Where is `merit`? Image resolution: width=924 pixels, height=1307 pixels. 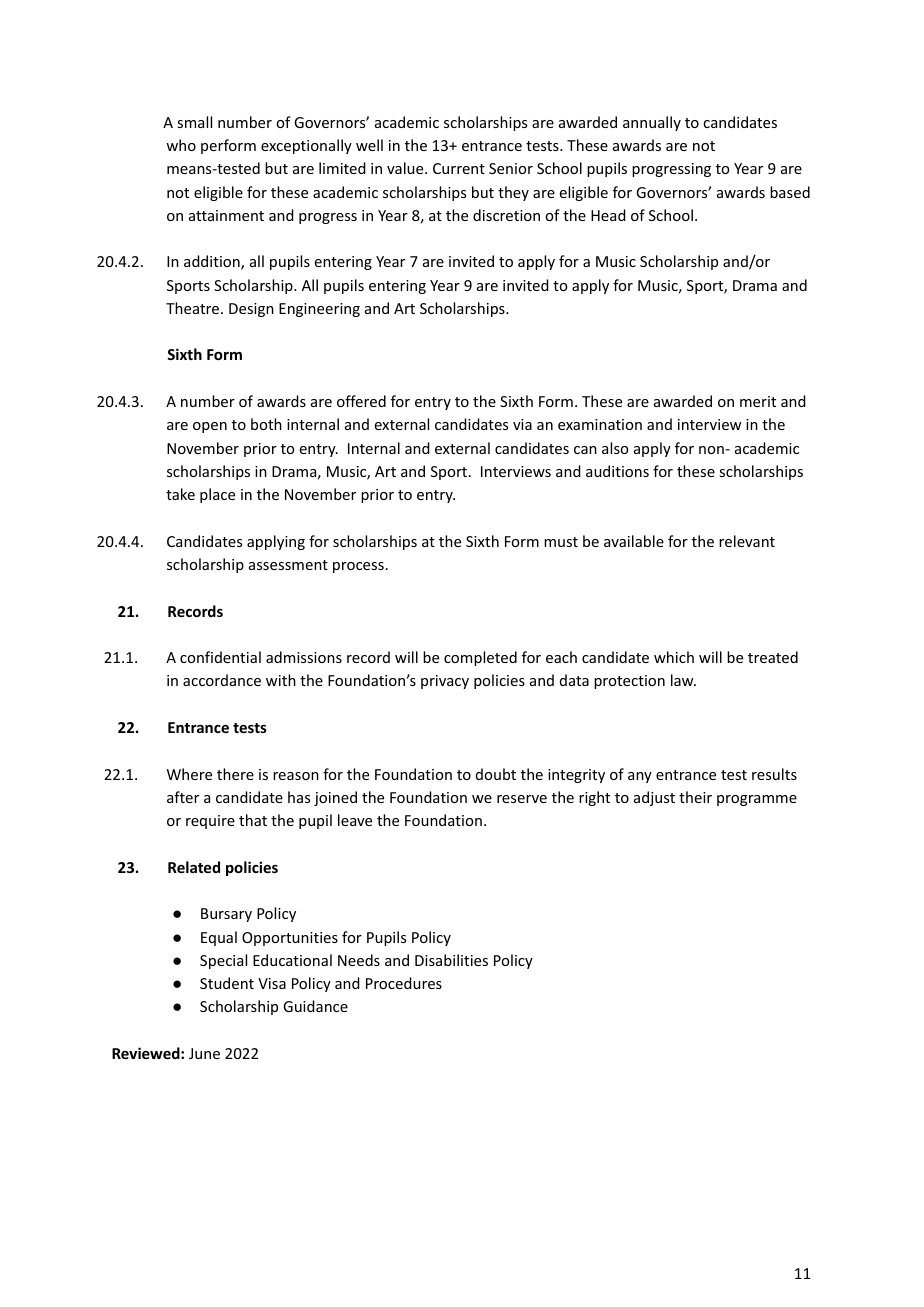 merit is located at coordinates (758, 401).
